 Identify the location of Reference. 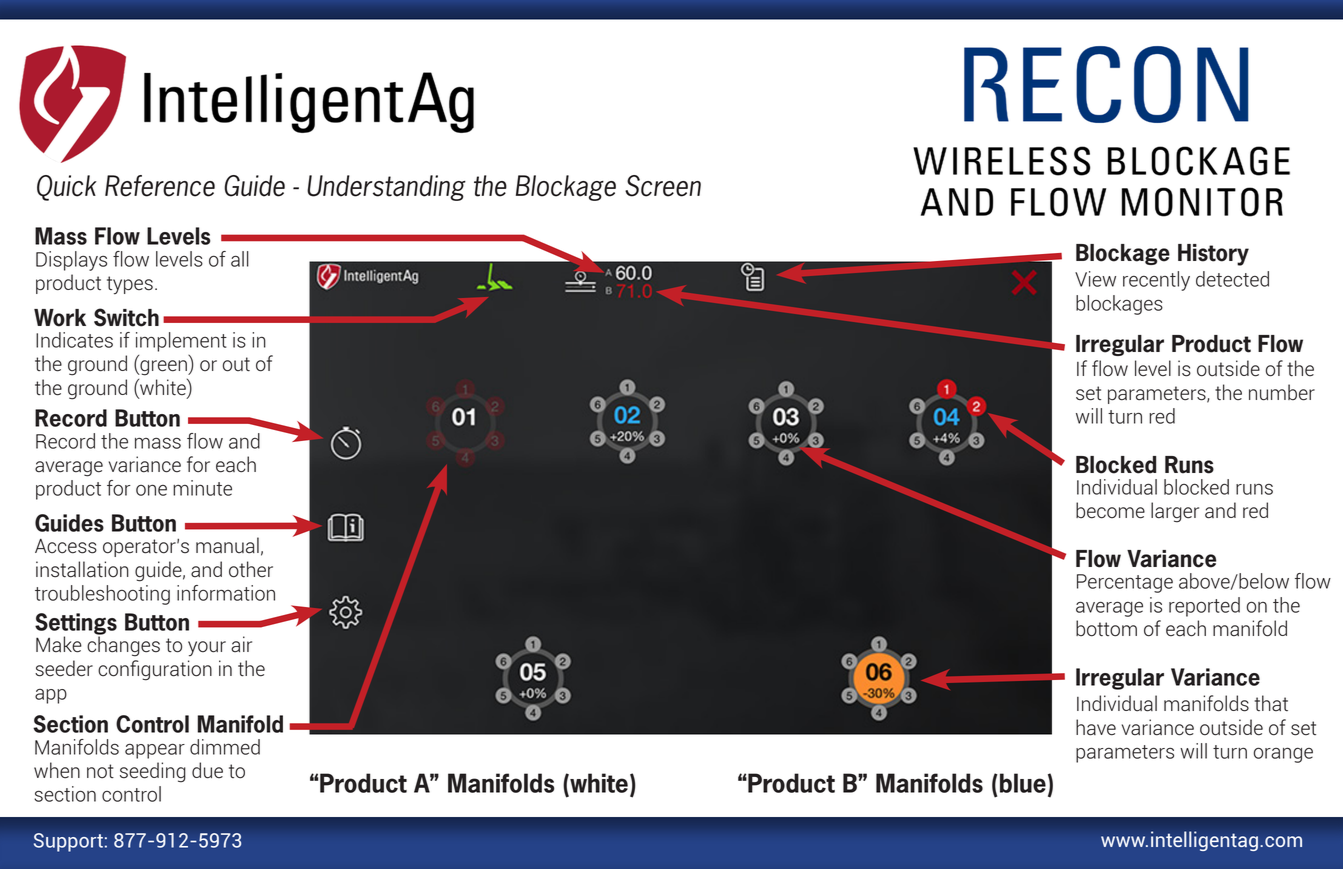
(160, 186).
